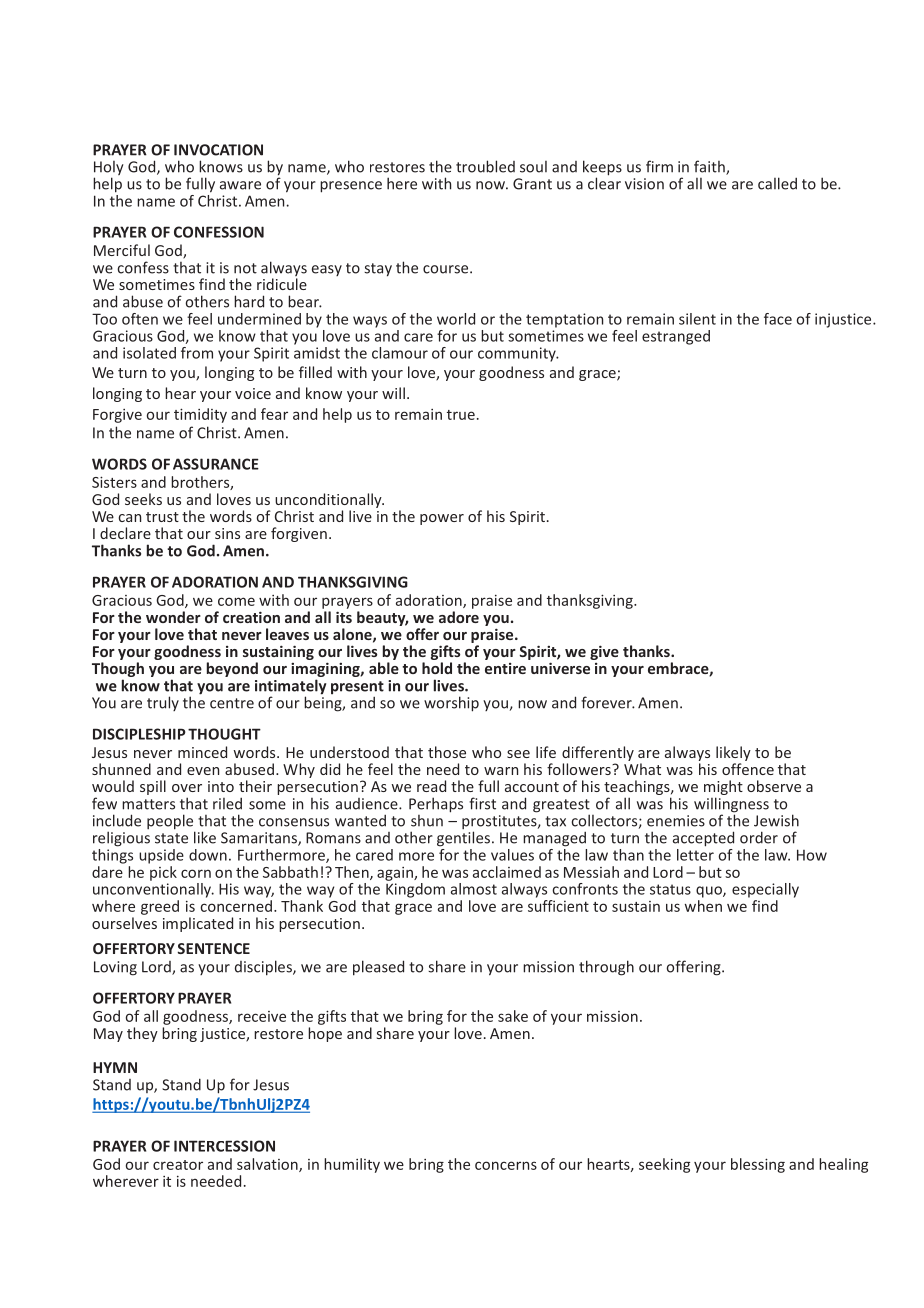  I want to click on true, so click(461, 415).
